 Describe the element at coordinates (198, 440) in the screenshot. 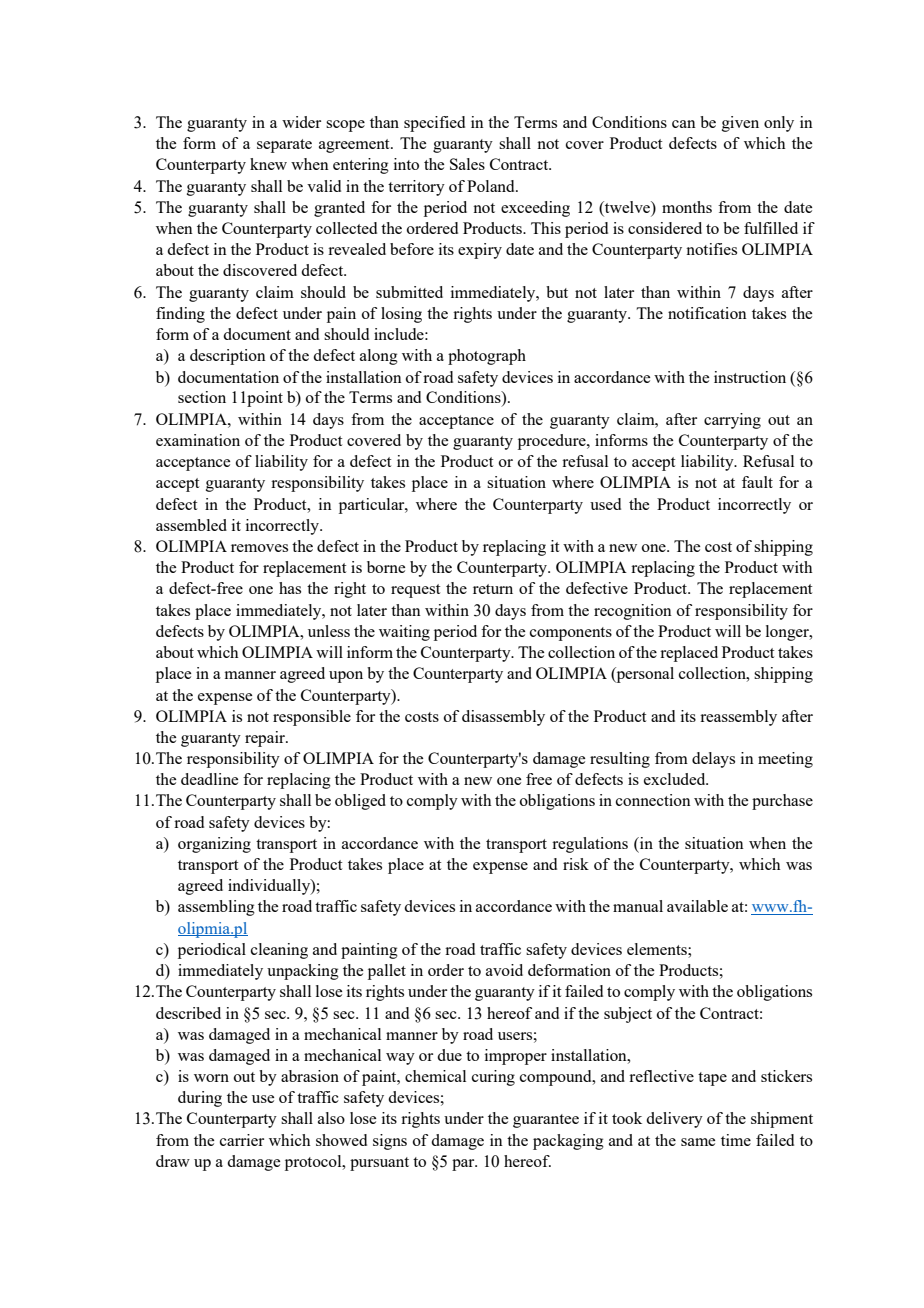

I see `examination` at that location.
